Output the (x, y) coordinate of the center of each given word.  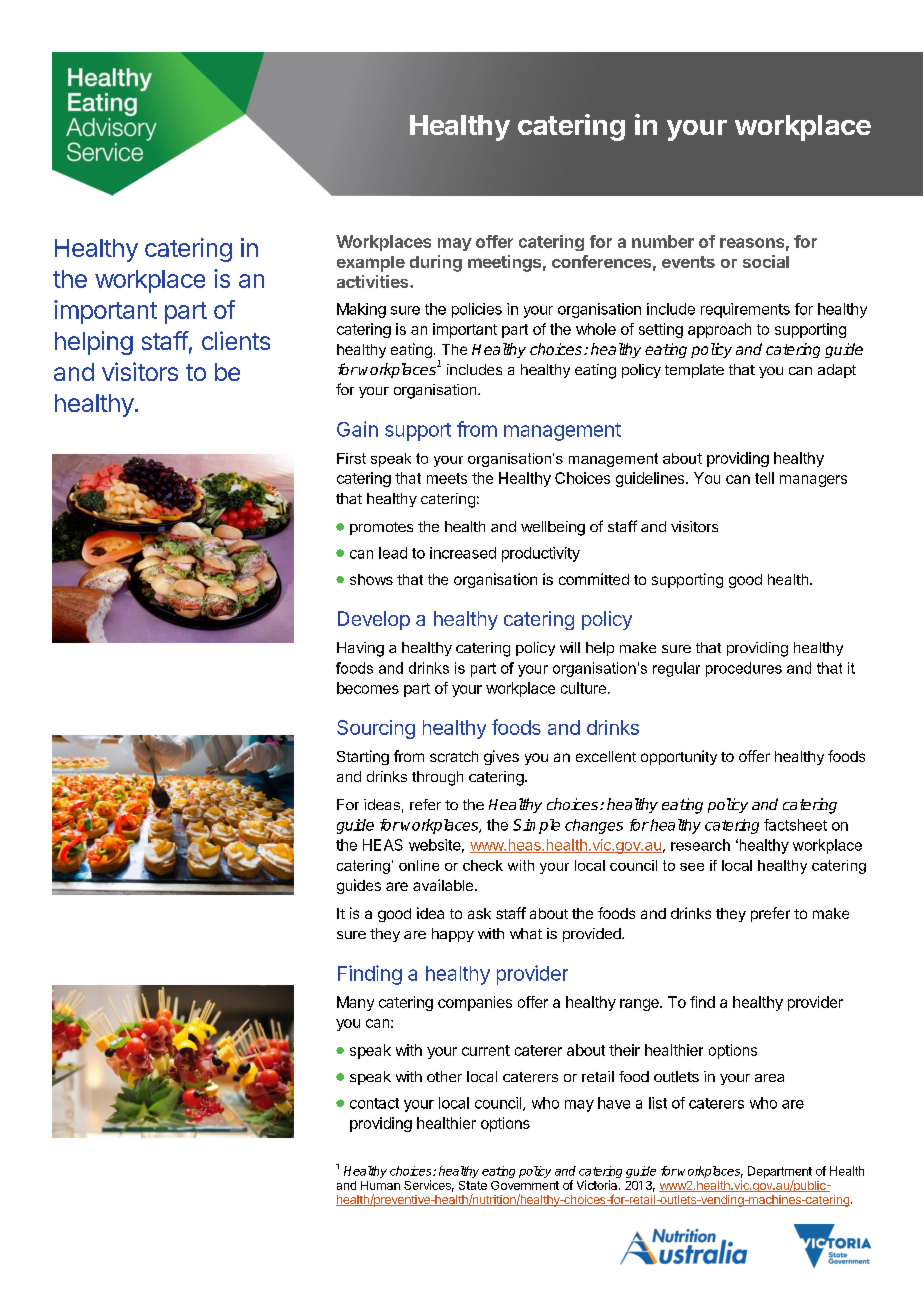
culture (583, 688)
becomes (368, 688)
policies (477, 310)
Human (380, 1185)
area (769, 1078)
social (766, 261)
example (371, 264)
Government (525, 1185)
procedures (744, 669)
